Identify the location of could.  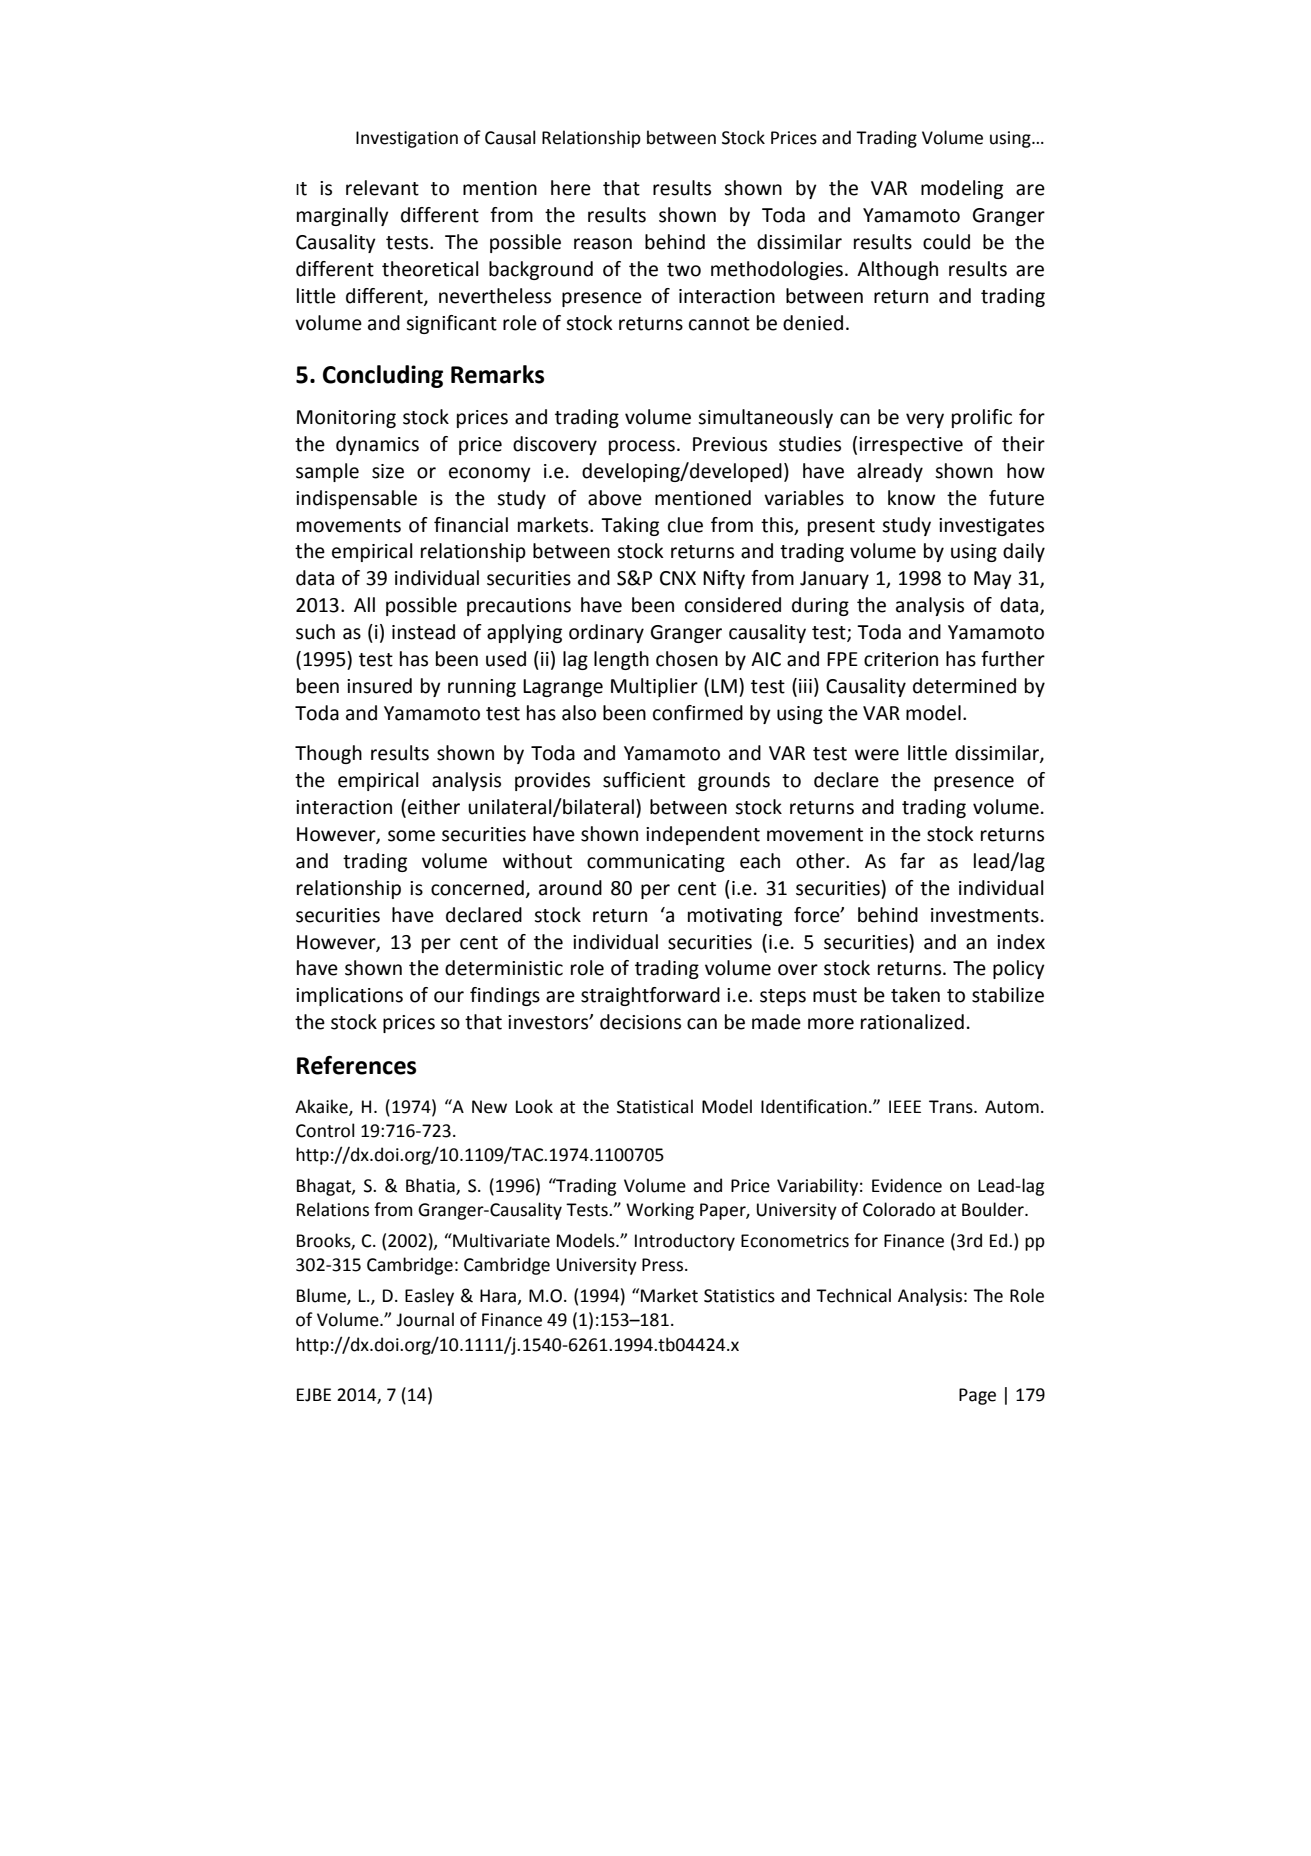
(946, 242).
